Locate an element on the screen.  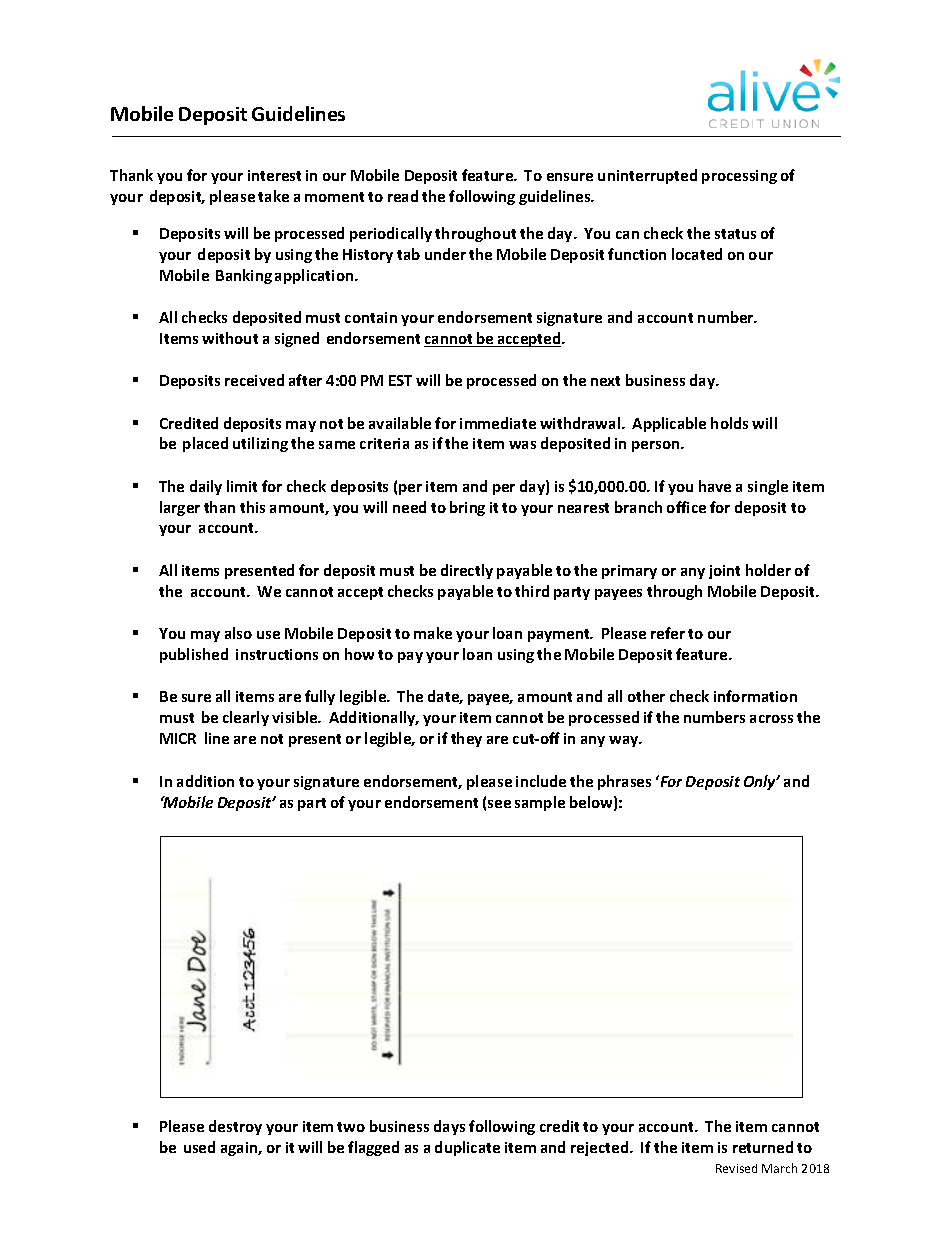
under is located at coordinates (445, 254).
